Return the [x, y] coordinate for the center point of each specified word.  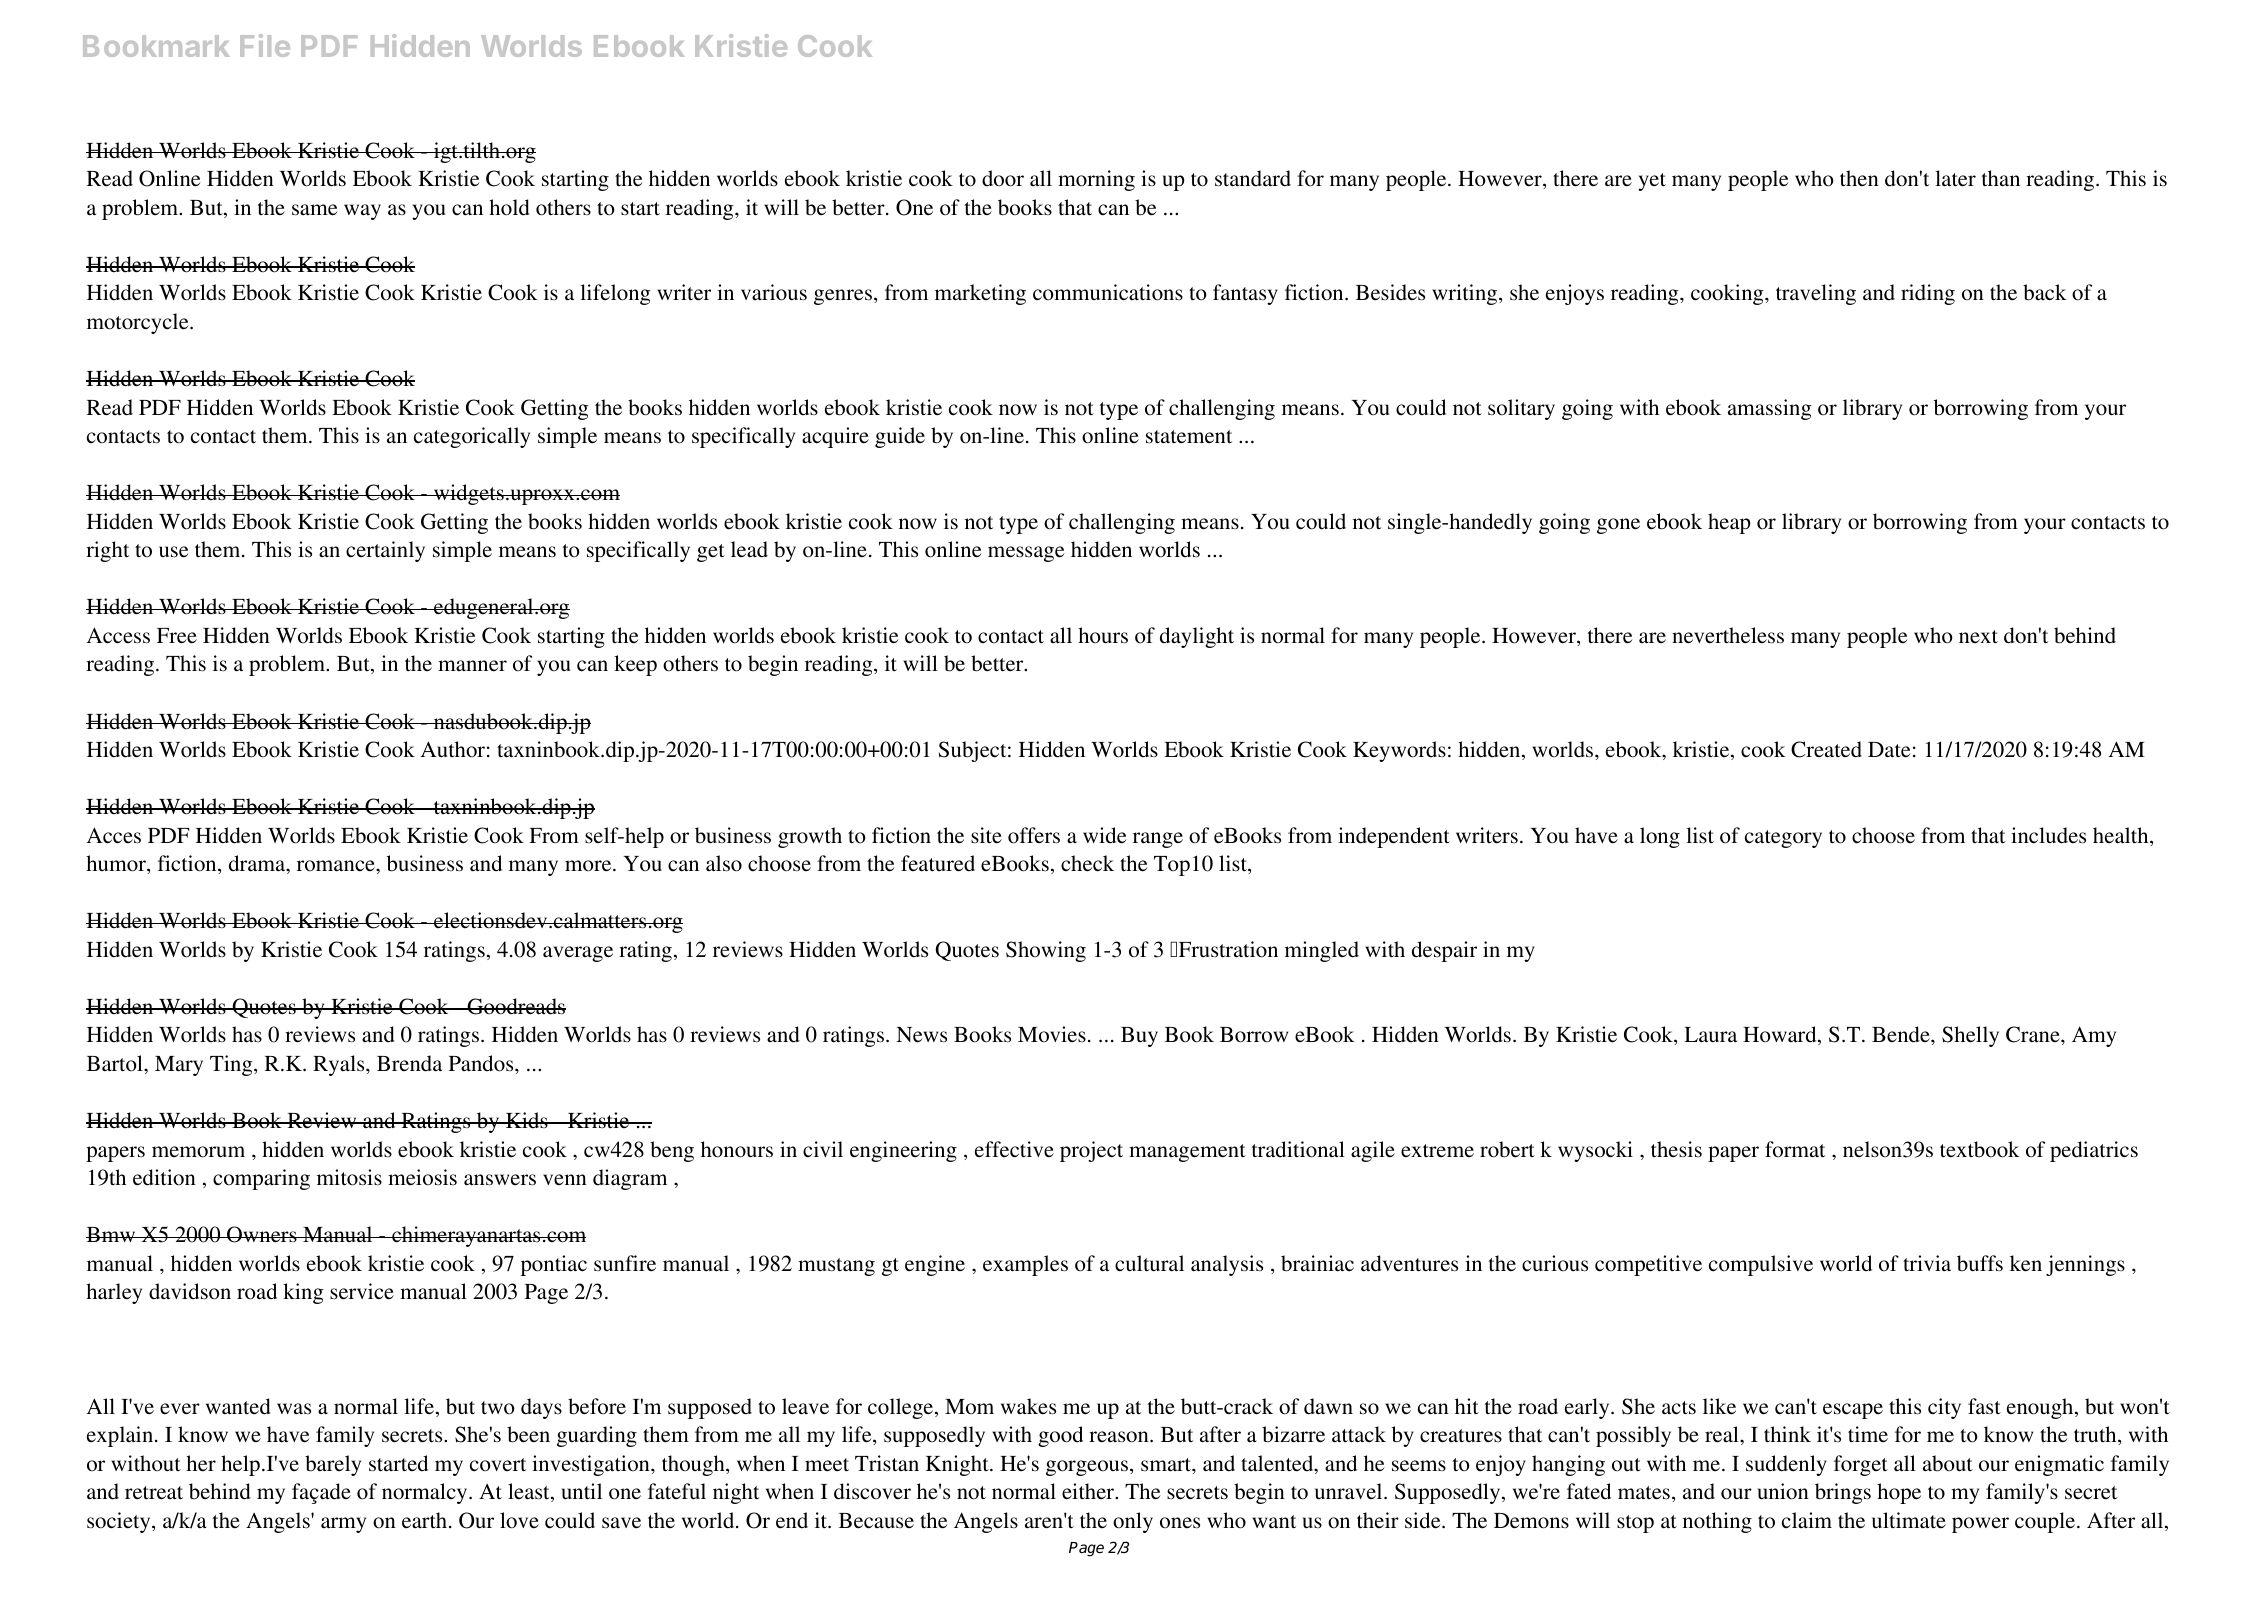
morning [1096, 180]
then [1859, 178]
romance [337, 866]
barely [333, 1465]
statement [1189, 437]
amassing [1769, 409]
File [265, 45]
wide [1105, 835]
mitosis [349, 1177]
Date [1889, 750]
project [1091, 1151]
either [1089, 1491]
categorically [472, 437]
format [1795, 1149]
